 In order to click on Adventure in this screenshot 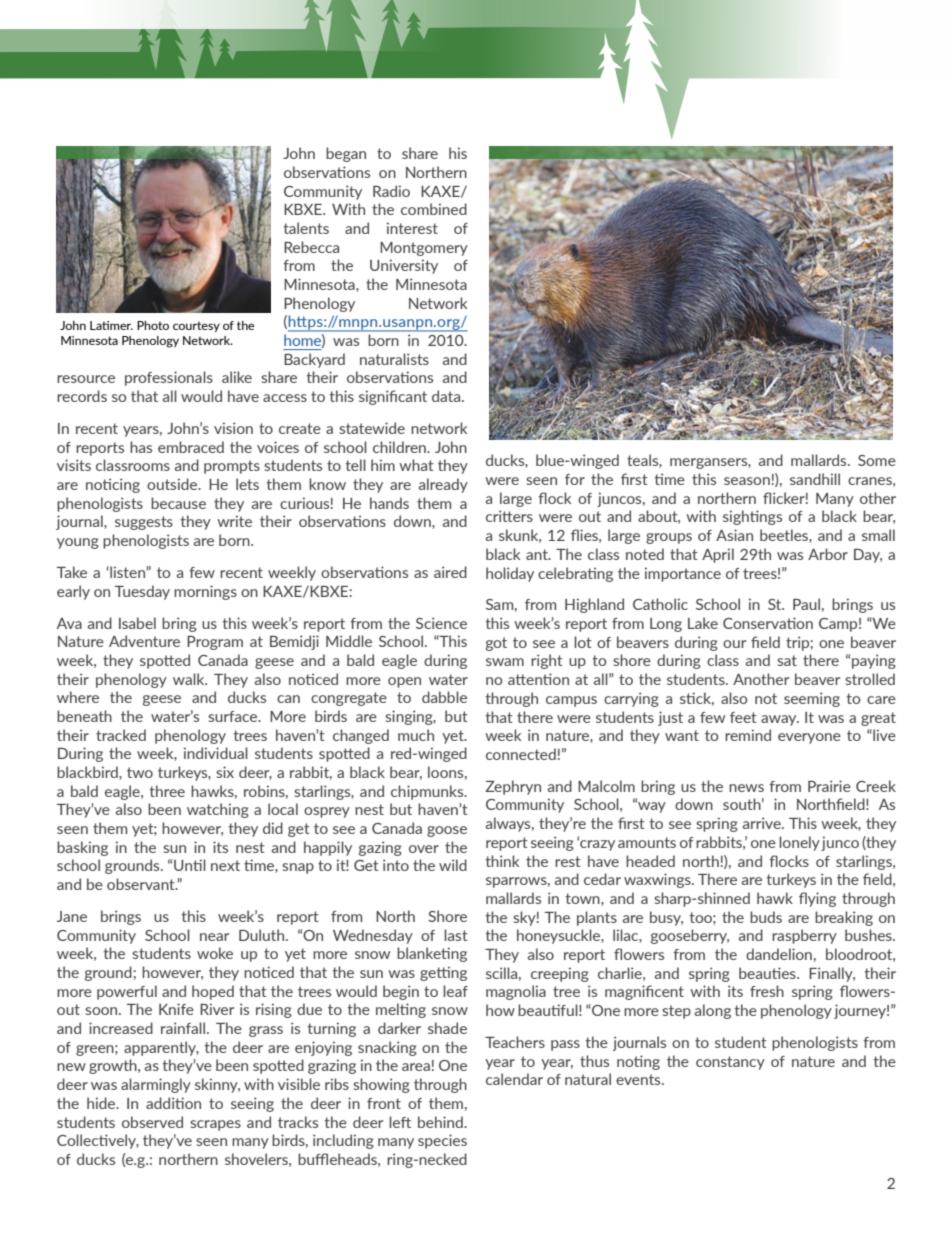, I will do `click(144, 641)`.
